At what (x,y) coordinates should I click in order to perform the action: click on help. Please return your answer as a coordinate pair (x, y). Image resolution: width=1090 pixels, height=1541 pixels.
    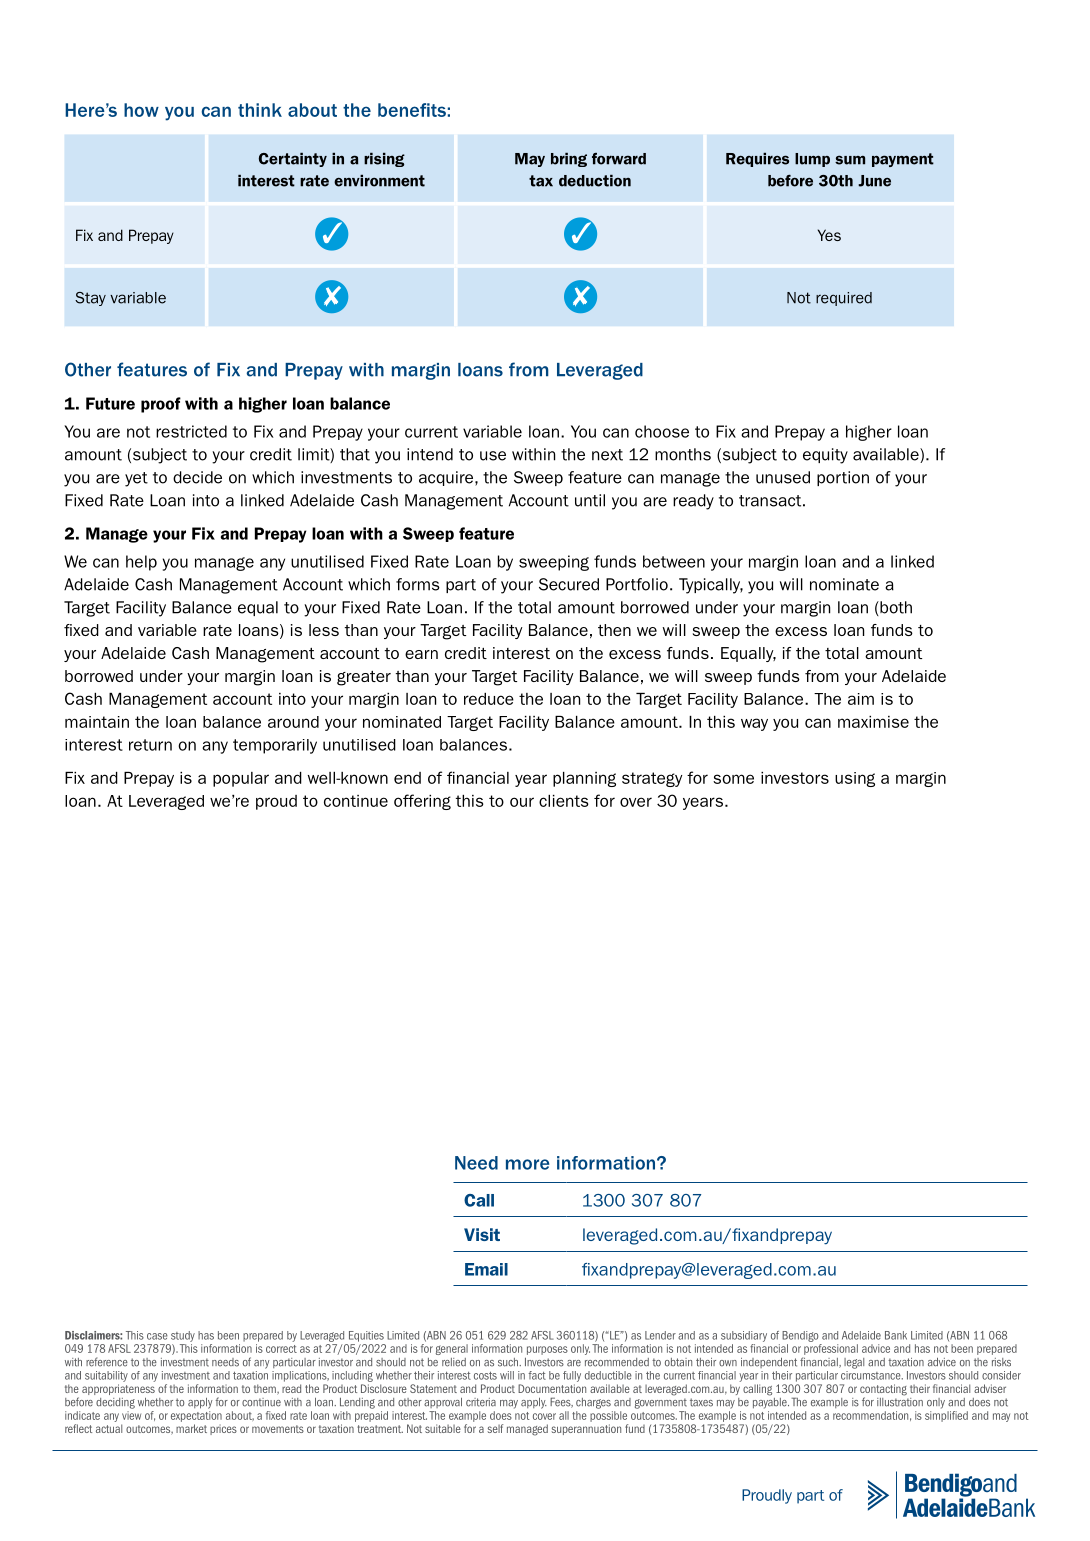
    Looking at the image, I should click on (141, 563).
